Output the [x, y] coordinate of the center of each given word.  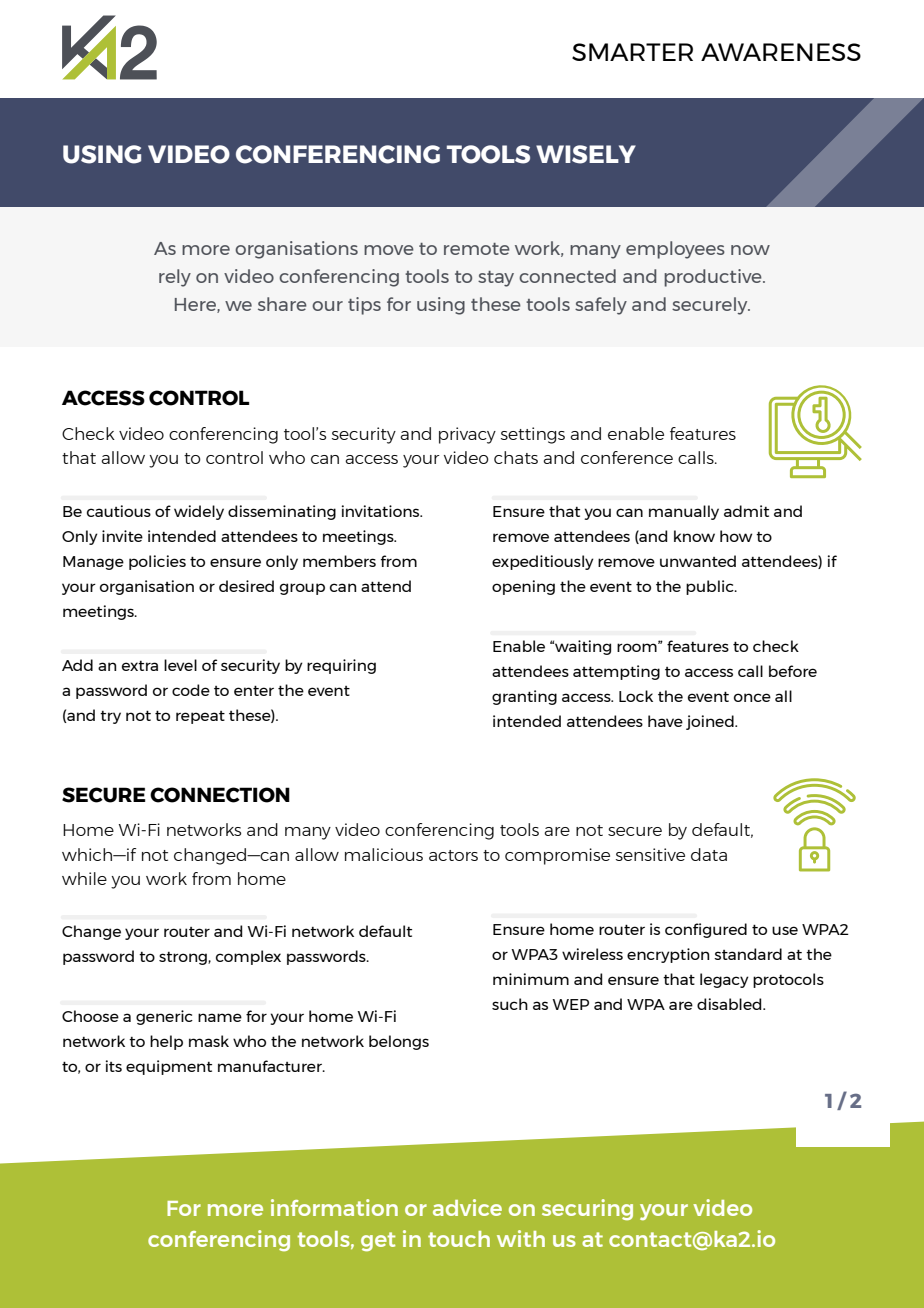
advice [467, 1207]
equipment [169, 1067]
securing [587, 1209]
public [711, 587]
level [180, 665]
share [282, 304]
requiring [341, 666]
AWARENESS [781, 52]
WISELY [586, 154]
